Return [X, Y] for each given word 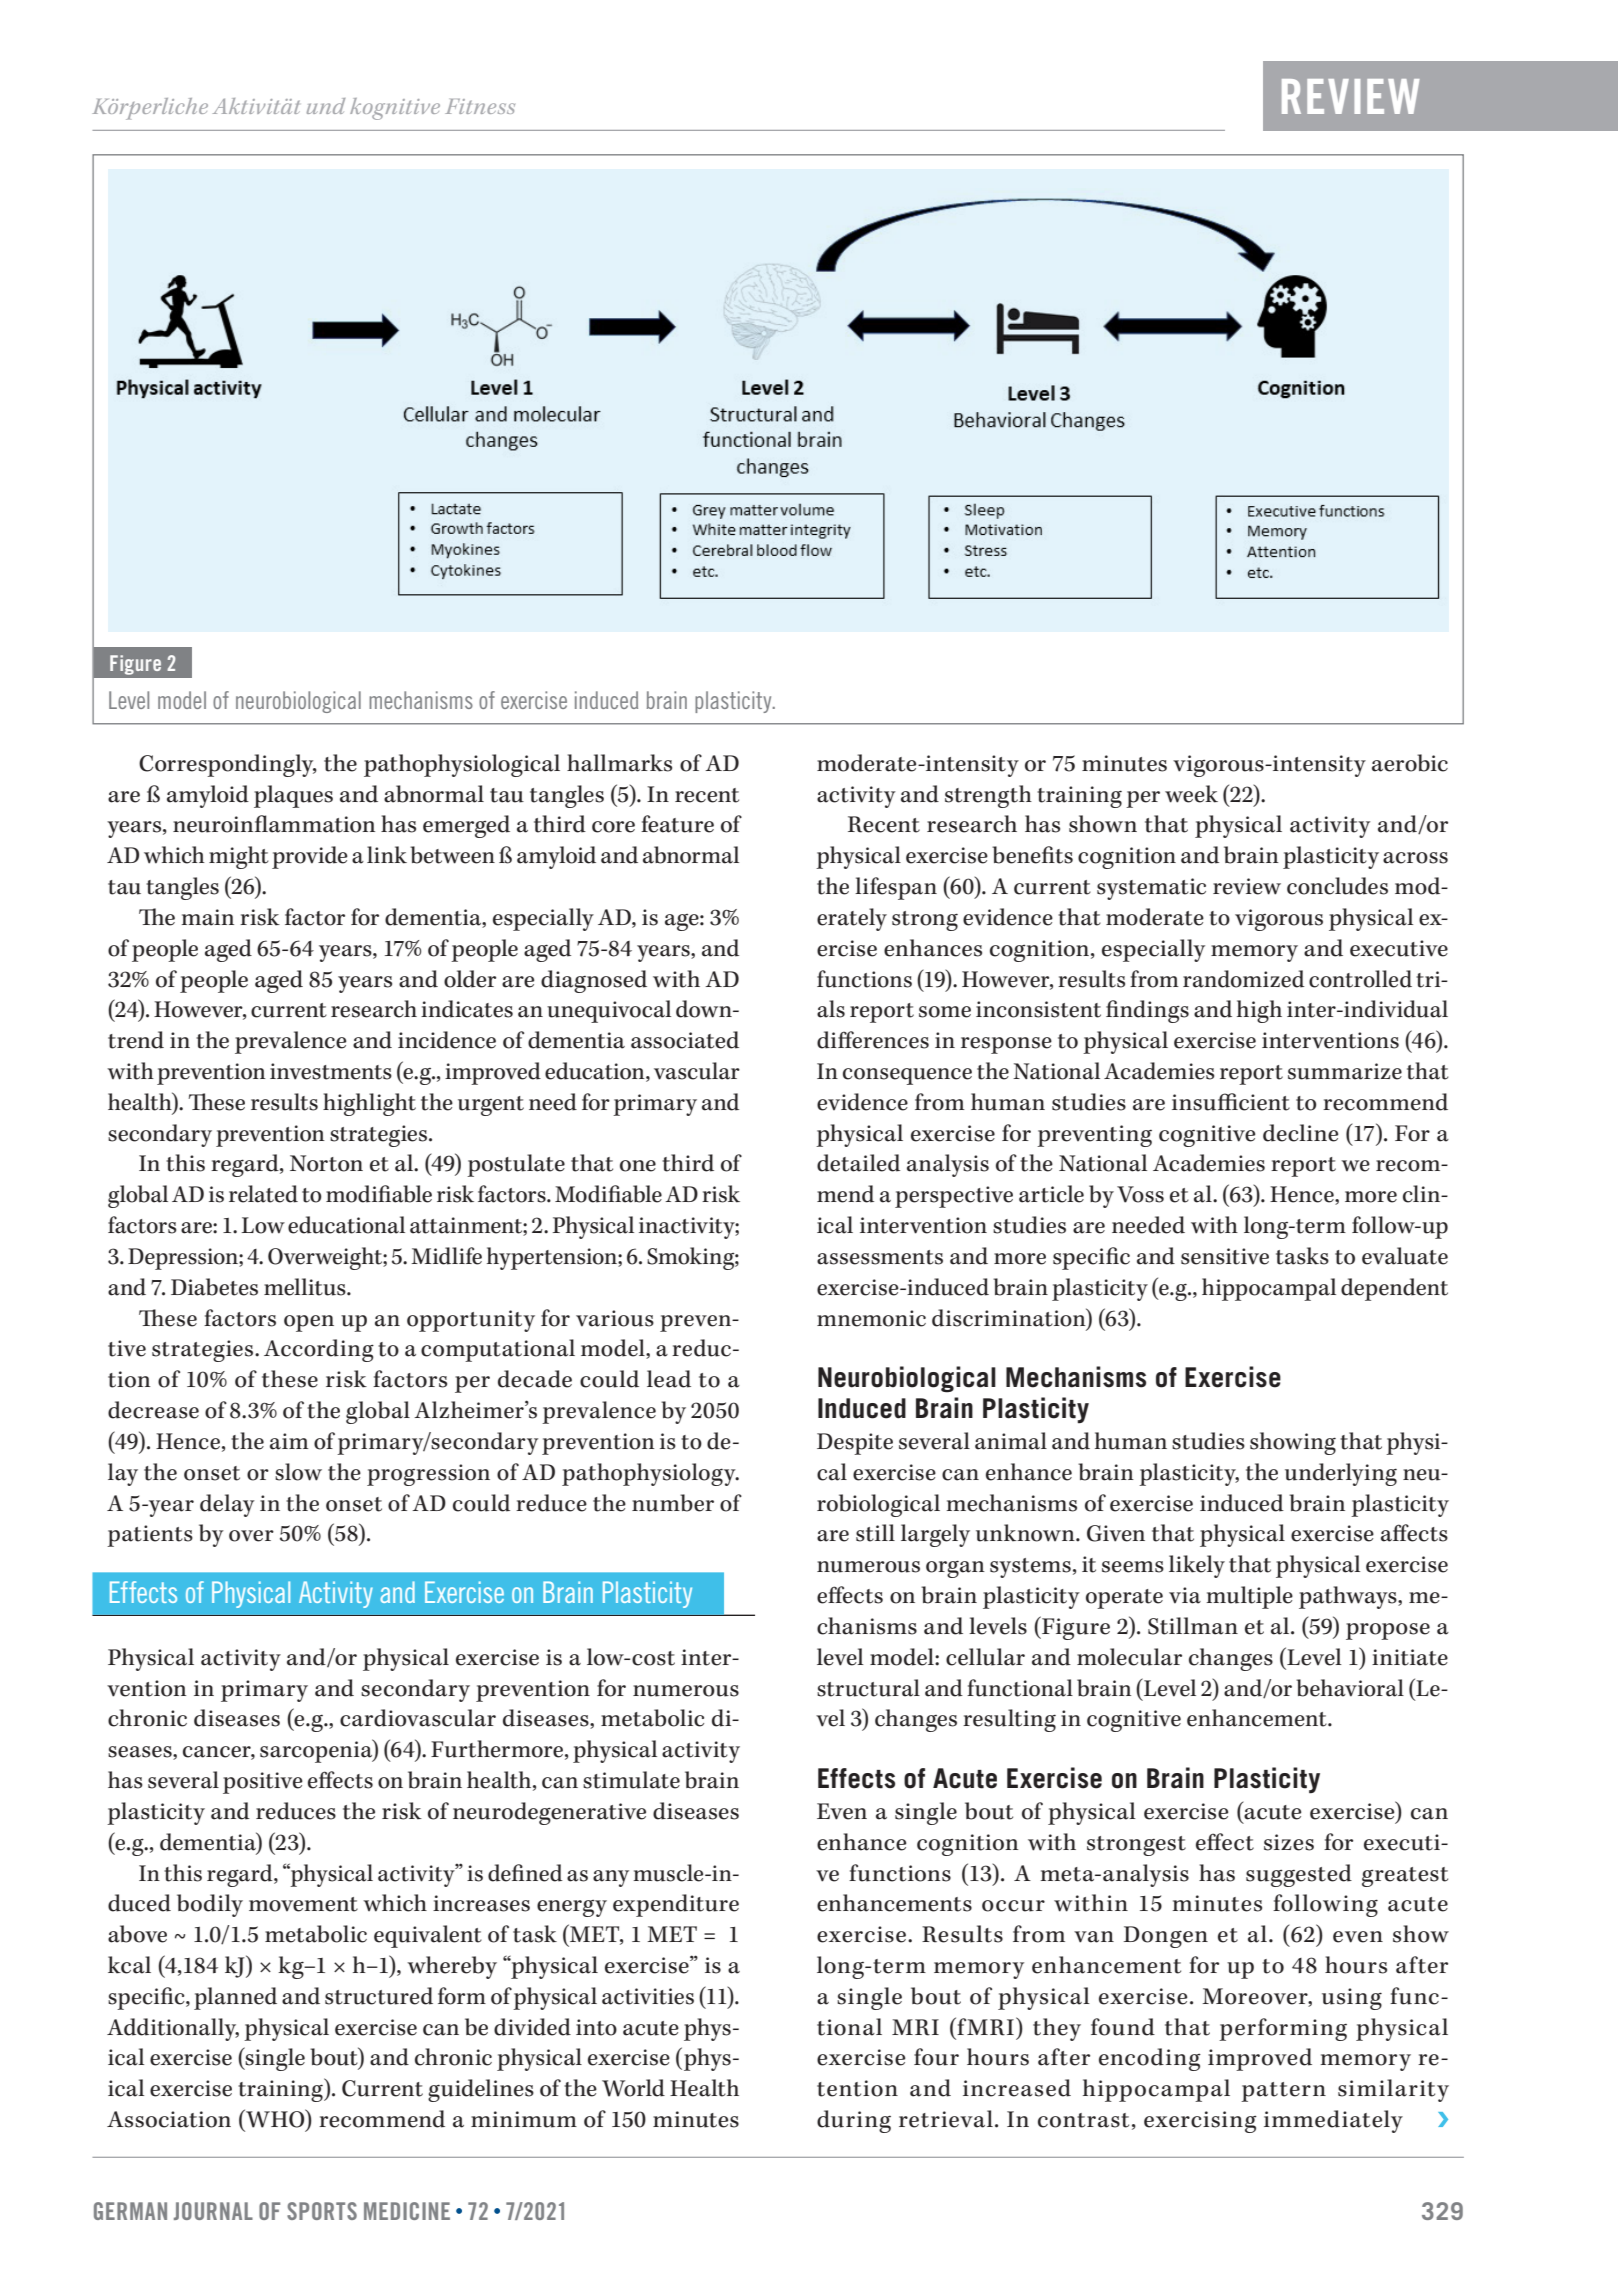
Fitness [480, 106]
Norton [326, 1163]
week [1191, 794]
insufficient [1231, 1102]
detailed [858, 1163]
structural [868, 1688]
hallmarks [619, 763]
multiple [1250, 1597]
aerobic [1410, 763]
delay [227, 1505]
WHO [275, 2118]
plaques [293, 796]
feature [677, 824]
